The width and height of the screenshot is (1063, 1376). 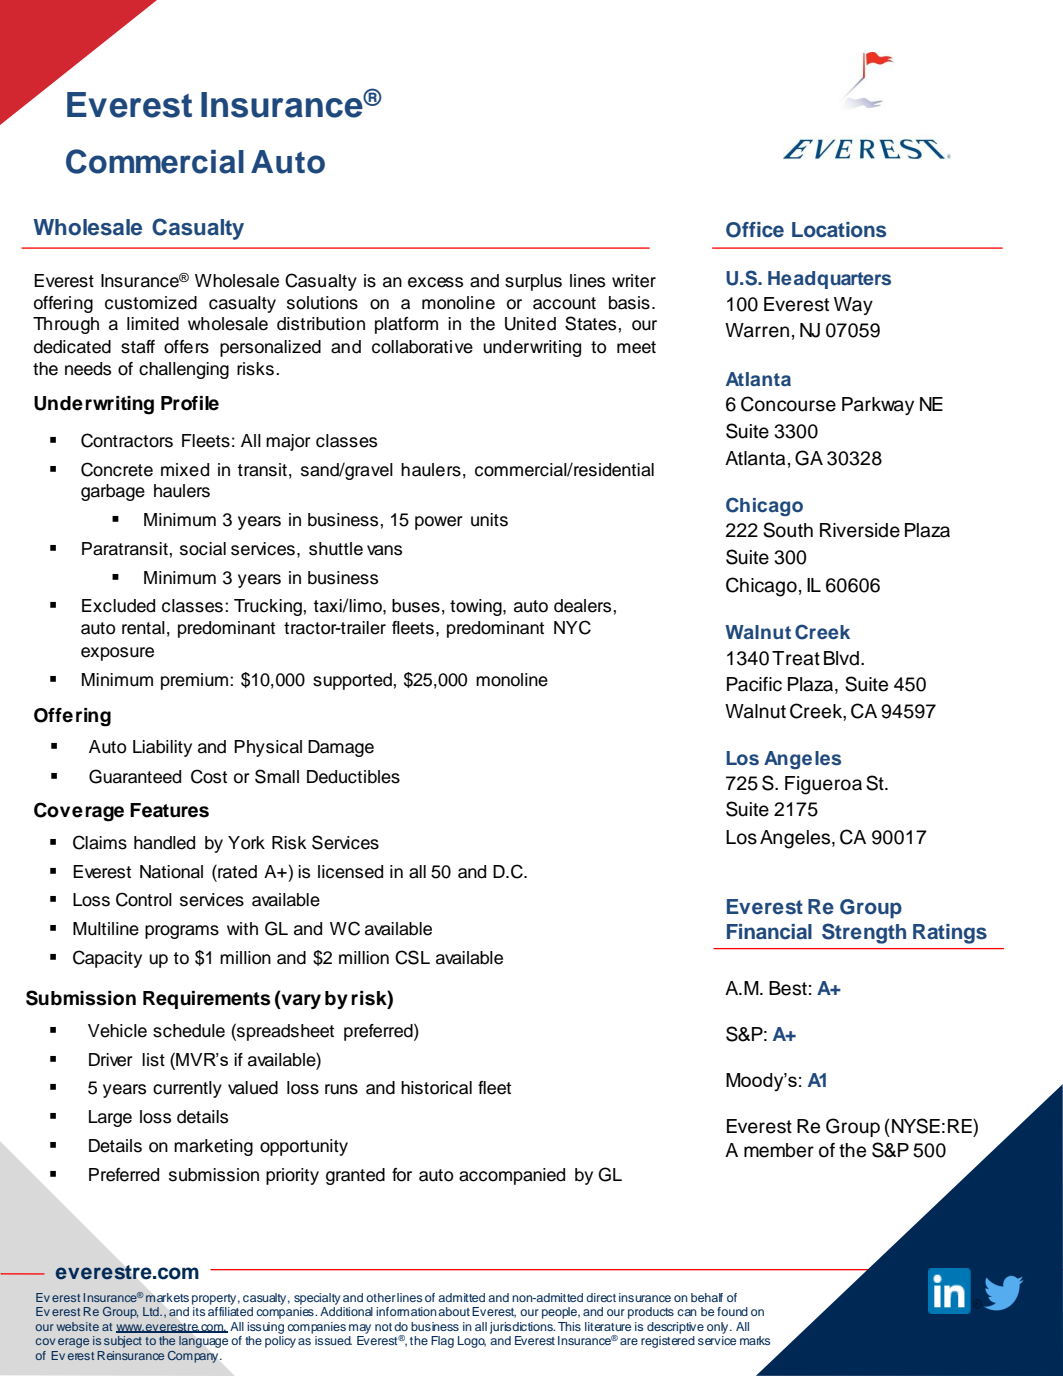 What do you see at coordinates (207, 1000) in the screenshot?
I see `Requirements` at bounding box center [207, 1000].
